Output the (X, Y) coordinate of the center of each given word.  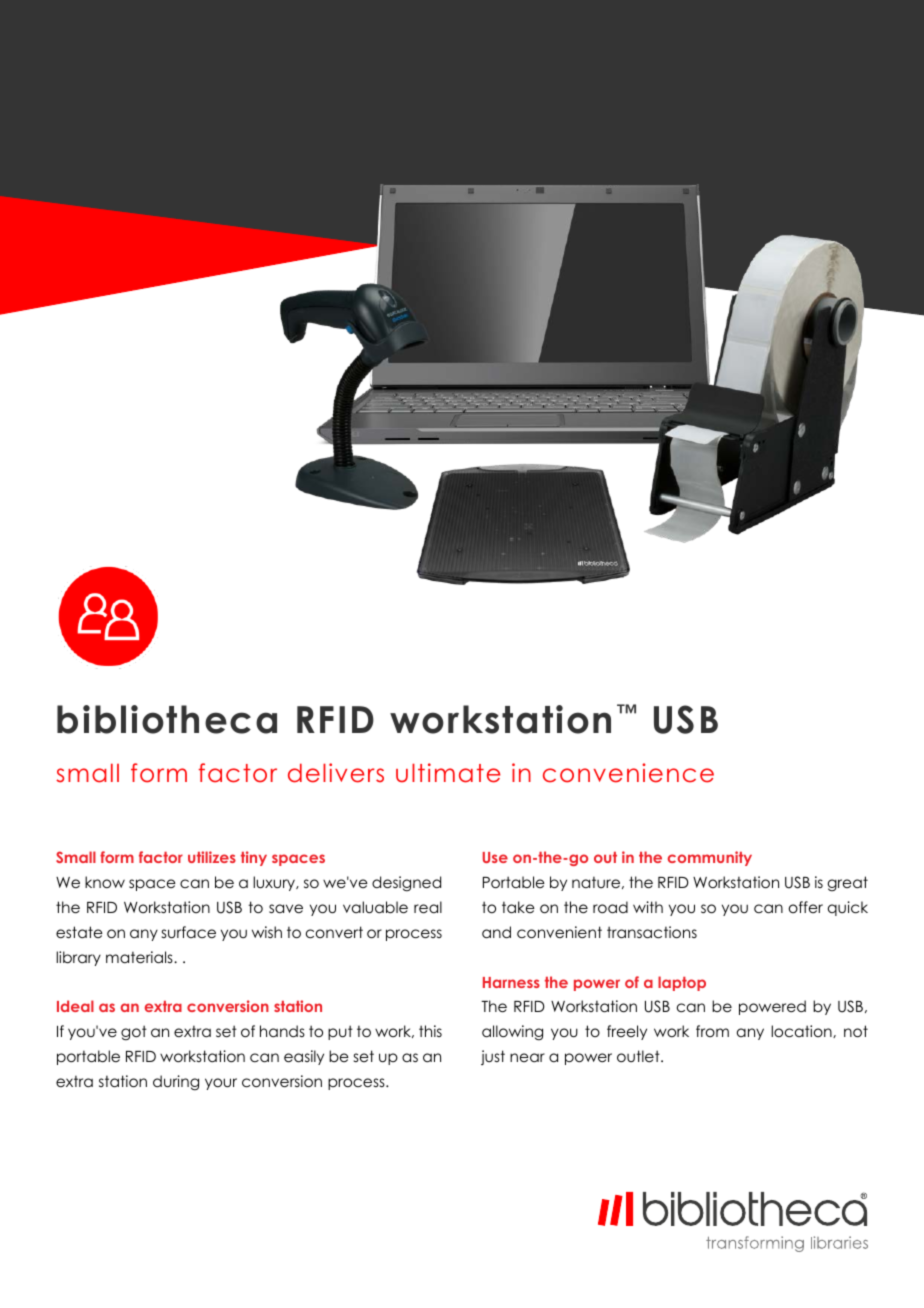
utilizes (212, 857)
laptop (682, 983)
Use (495, 857)
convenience (628, 773)
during (176, 1083)
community (710, 858)
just (493, 1057)
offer (806, 907)
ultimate (448, 773)
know (105, 882)
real (428, 907)
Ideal (75, 1006)
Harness (511, 982)
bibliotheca (167, 719)
